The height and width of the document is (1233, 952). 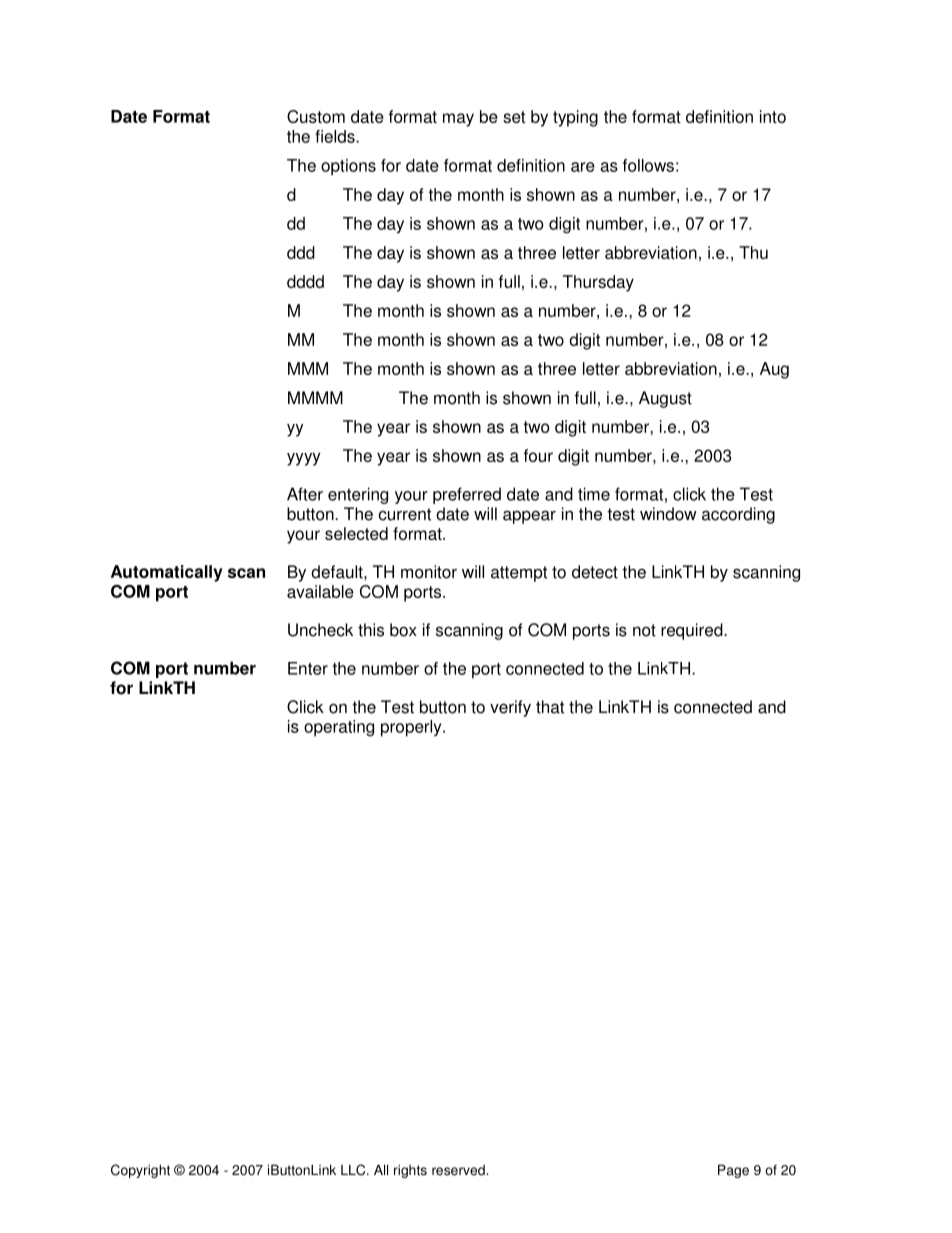 I want to click on Page, so click(x=733, y=1171).
